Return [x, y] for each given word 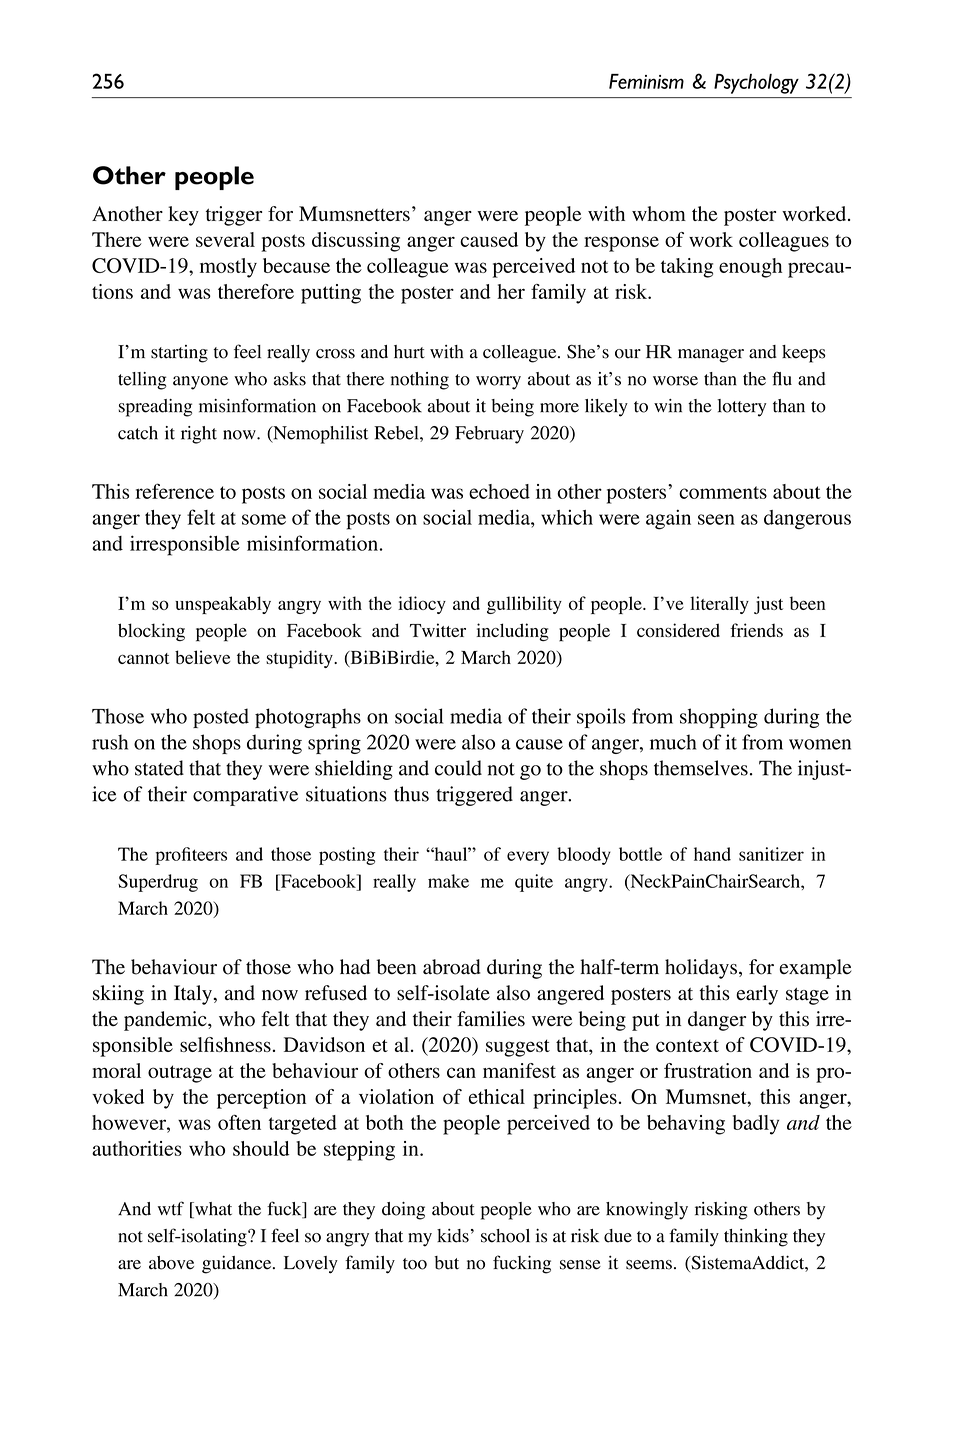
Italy [194, 995]
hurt [409, 352]
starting [179, 354]
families [491, 1019]
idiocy [422, 605]
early [757, 995]
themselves [701, 768]
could [458, 768]
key [183, 216]
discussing [356, 242]
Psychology [756, 84]
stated [159, 768]
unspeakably [223, 605]
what [212, 1210]
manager [711, 356]
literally [719, 605]
